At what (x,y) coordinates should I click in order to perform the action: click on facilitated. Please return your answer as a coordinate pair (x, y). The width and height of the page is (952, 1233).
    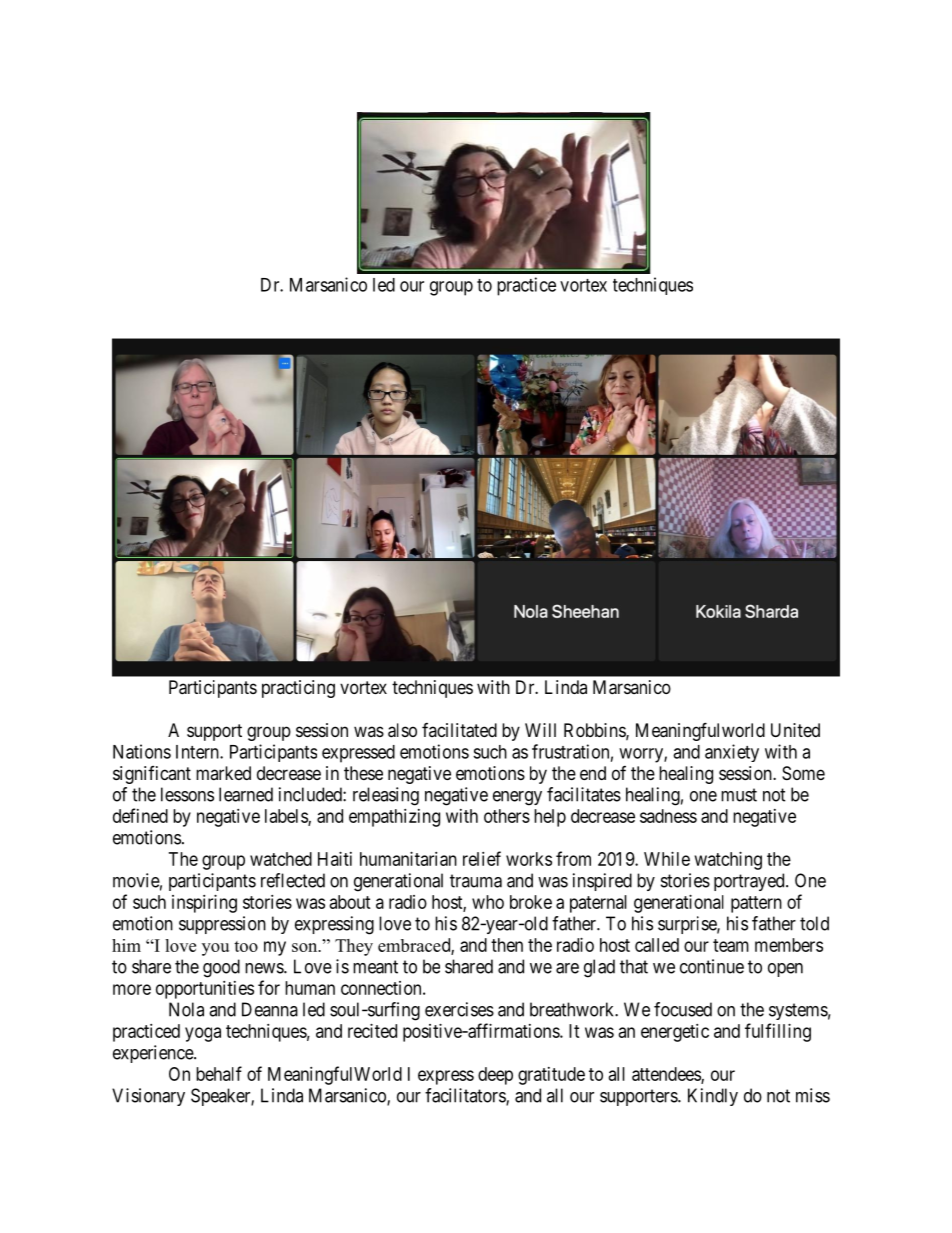
    Looking at the image, I should click on (459, 730).
